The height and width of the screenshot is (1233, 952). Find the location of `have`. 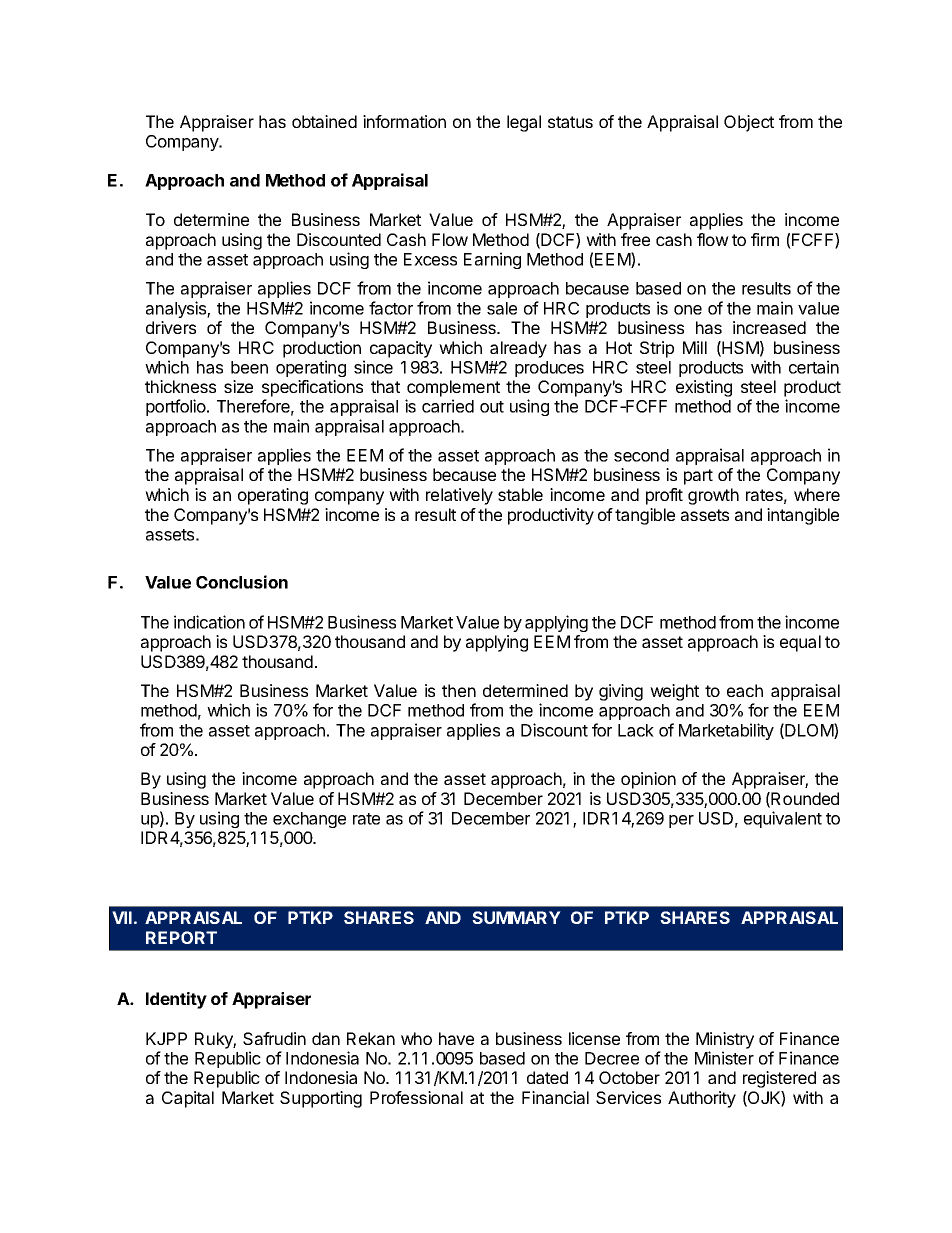

have is located at coordinates (456, 1038).
